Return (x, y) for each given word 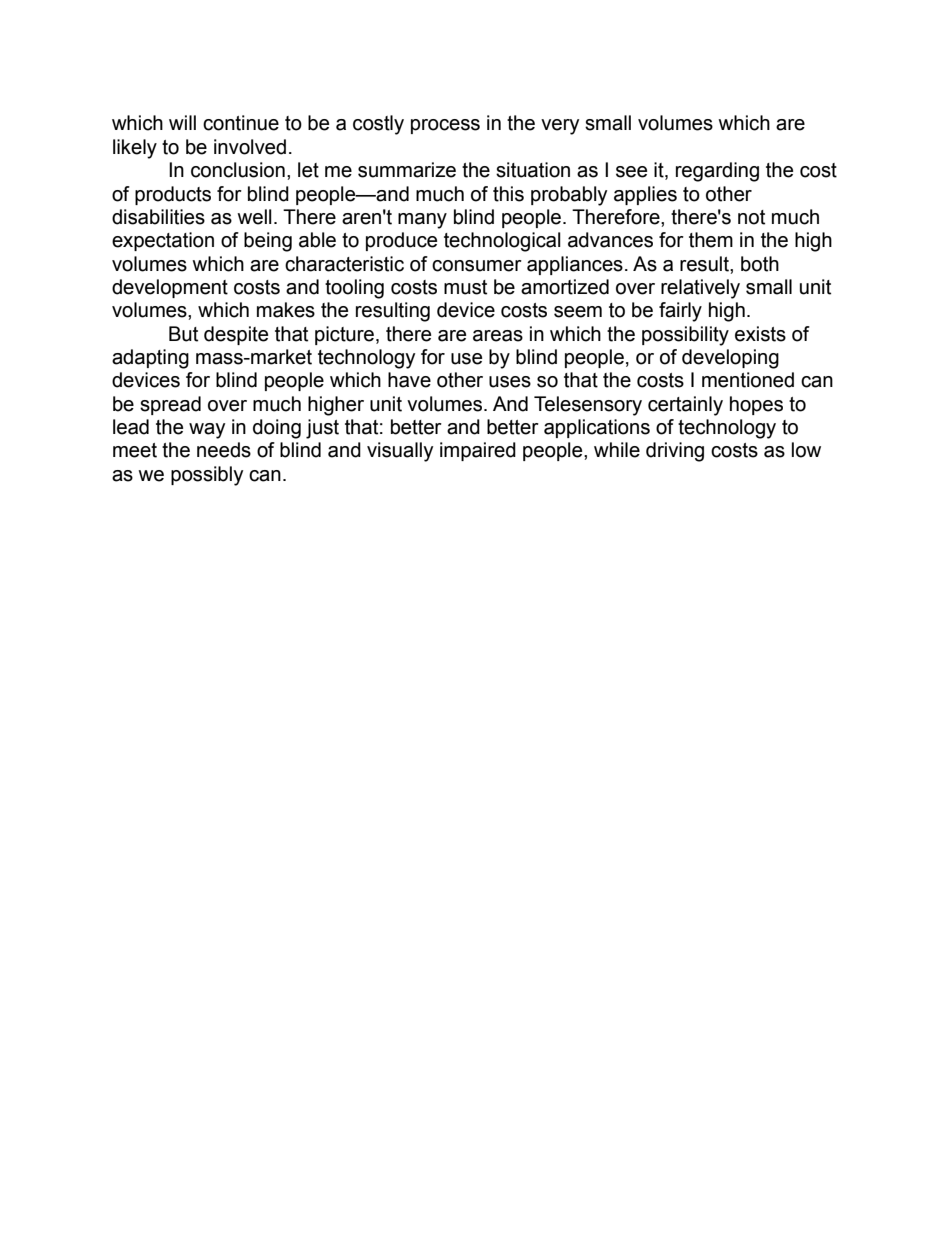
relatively (700, 289)
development (170, 288)
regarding (717, 172)
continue (241, 123)
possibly (207, 476)
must (465, 287)
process (445, 126)
